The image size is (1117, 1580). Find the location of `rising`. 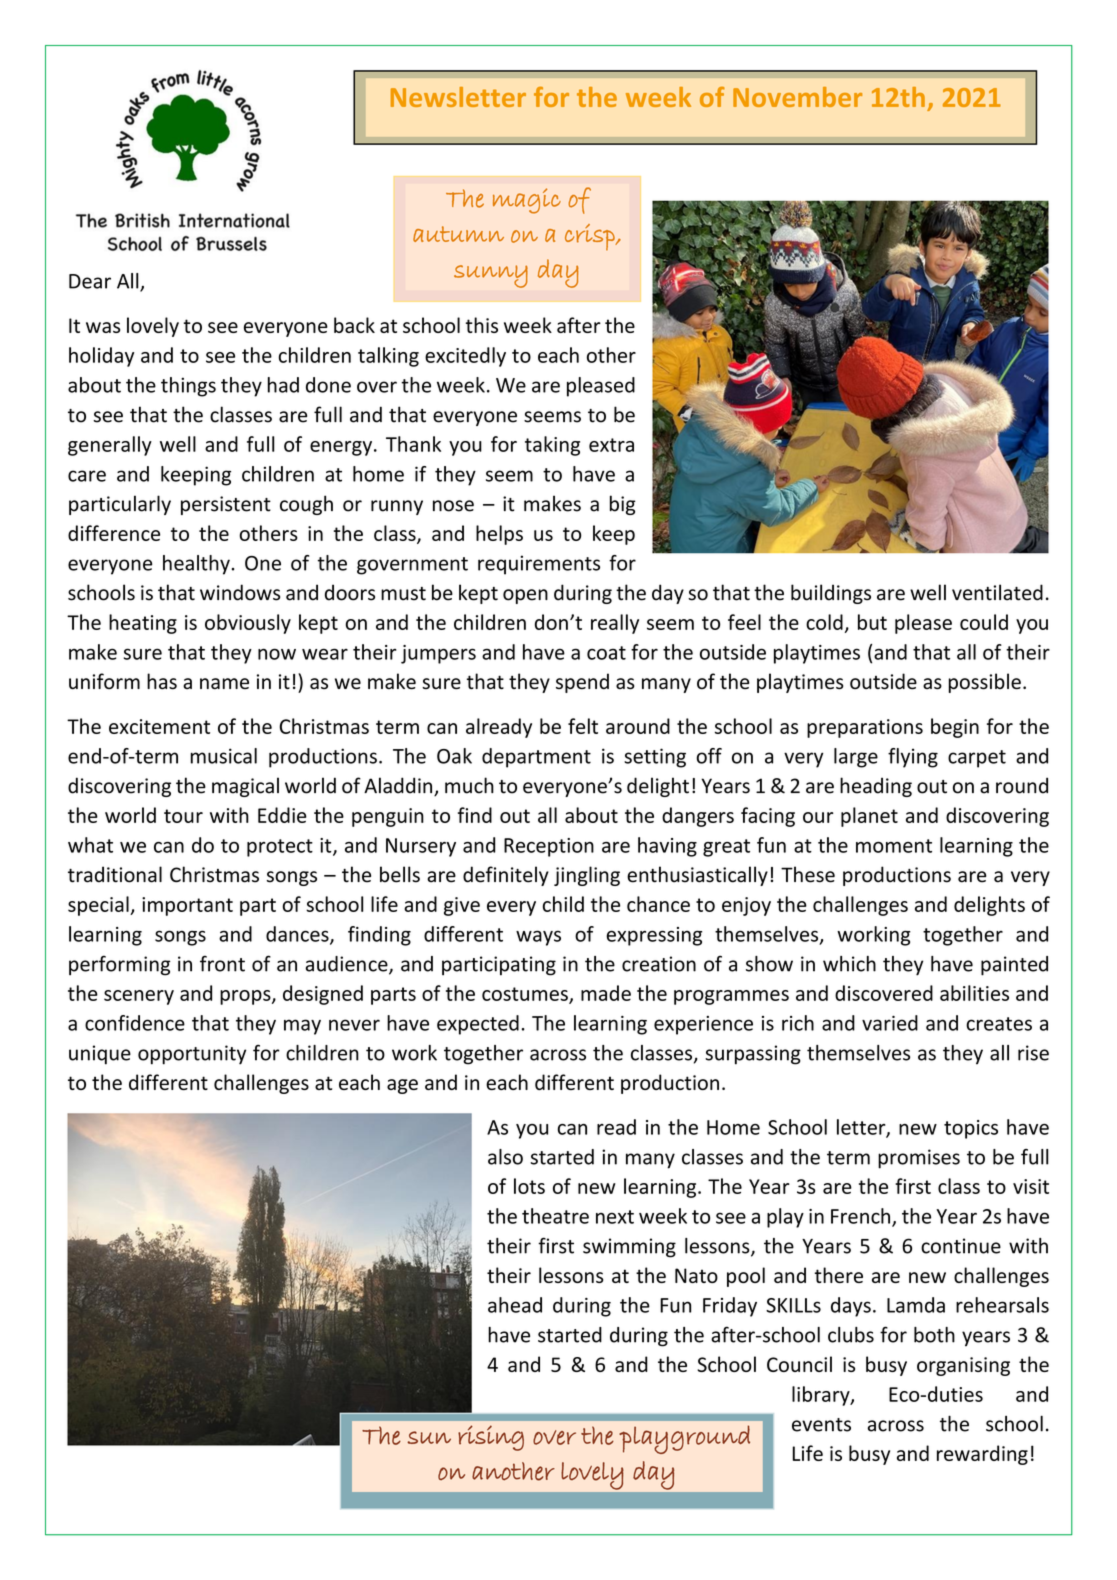

rising is located at coordinates (491, 1438).
